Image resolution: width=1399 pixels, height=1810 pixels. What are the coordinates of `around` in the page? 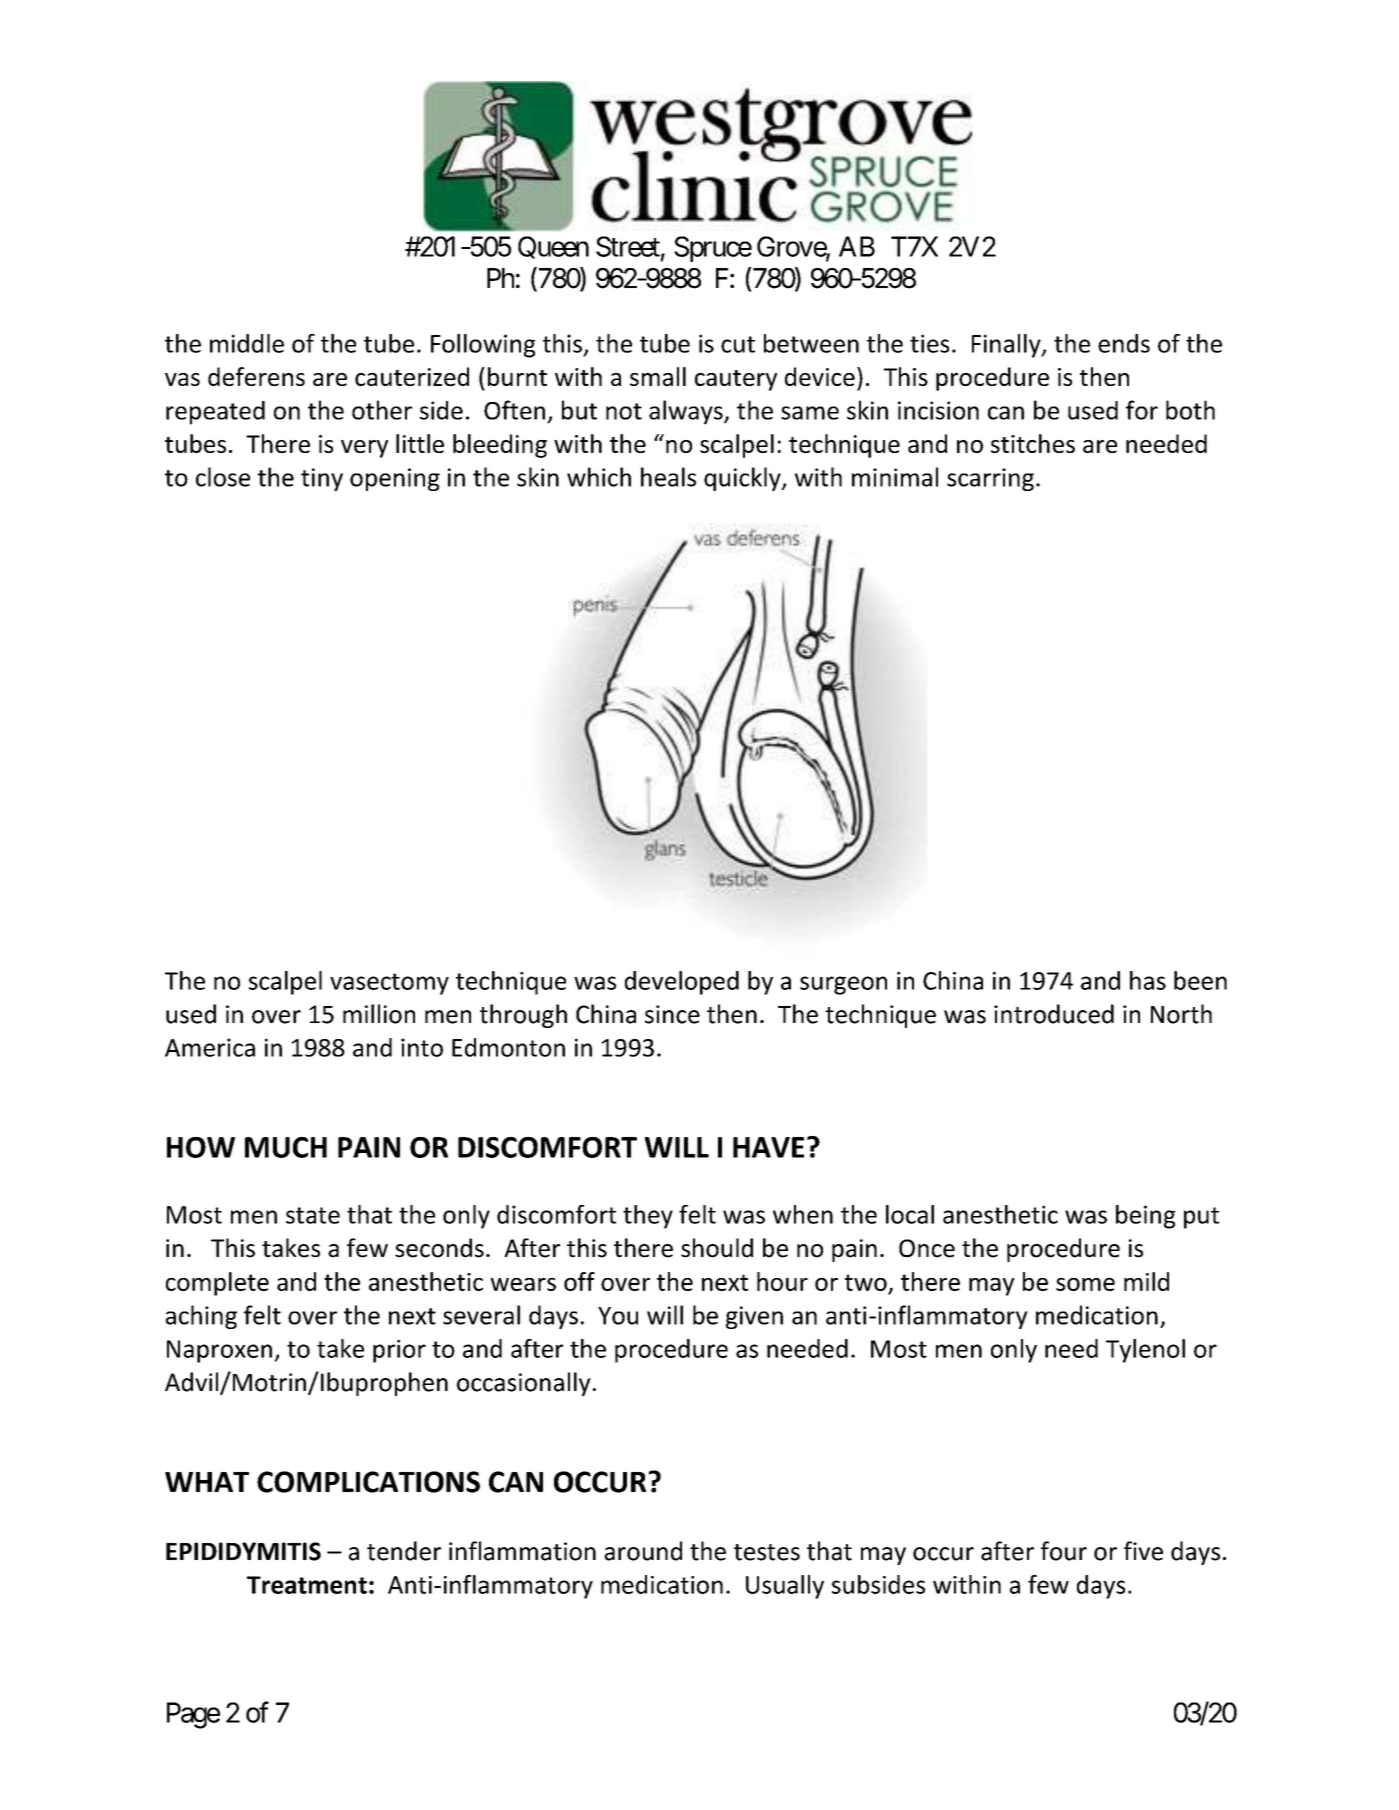 It's located at (643, 1551).
